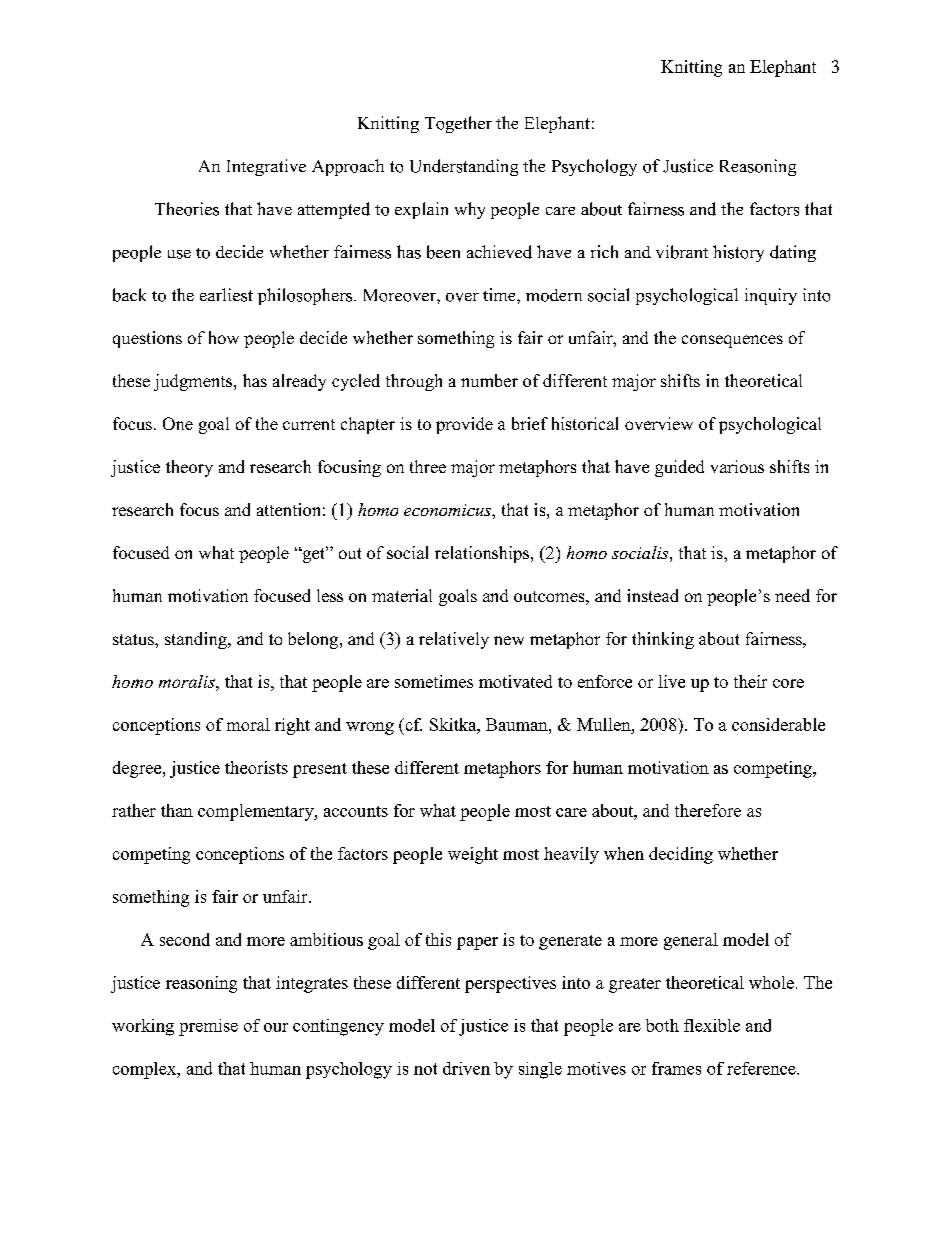 This image has height=1233, width=952. I want to click on wrong, so click(370, 728).
